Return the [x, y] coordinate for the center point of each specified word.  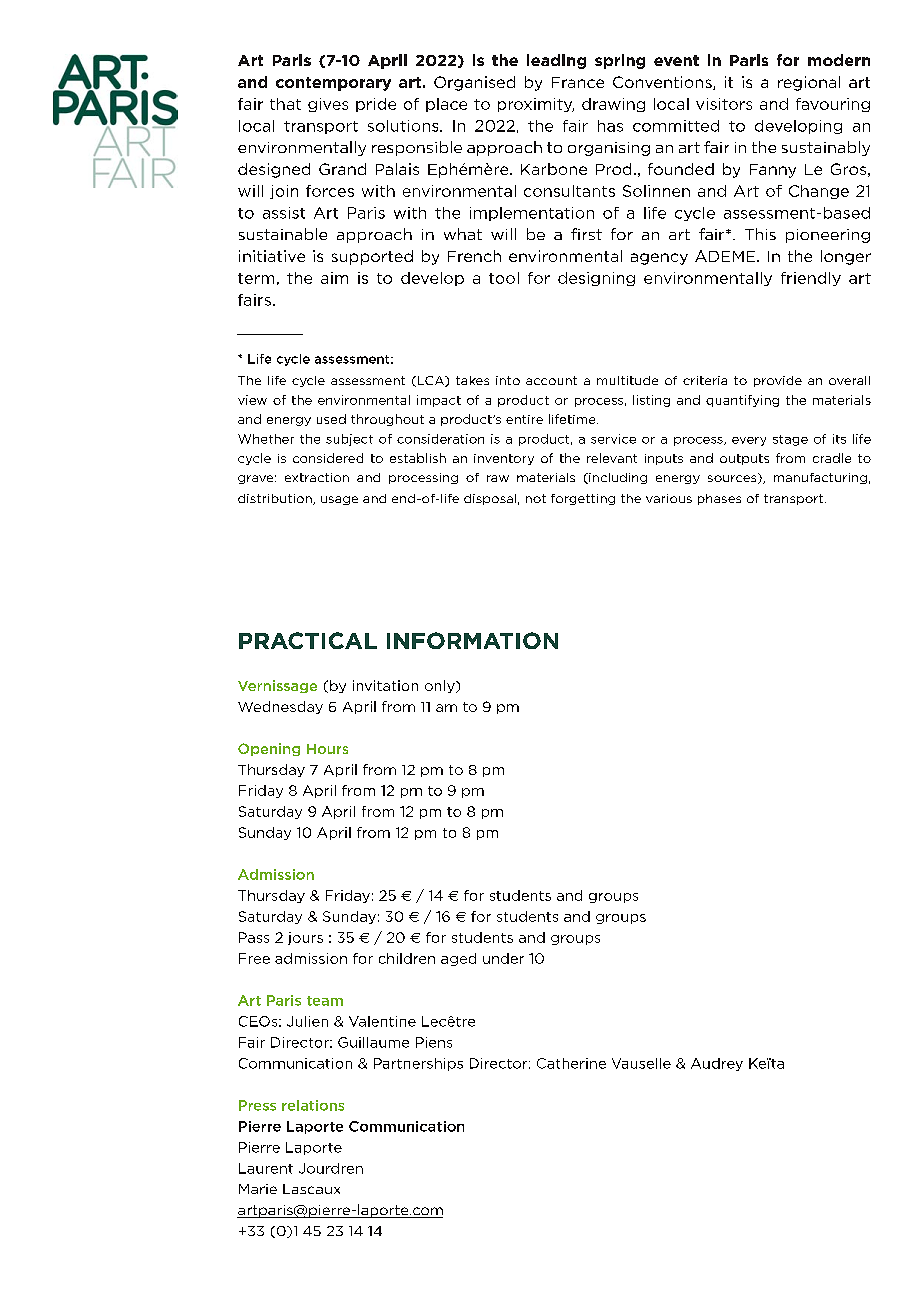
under [503, 958]
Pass [254, 937]
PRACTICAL [308, 640]
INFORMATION [472, 640]
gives [328, 105]
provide [778, 381]
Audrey [717, 1064]
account [551, 380]
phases [719, 499]
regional [809, 83]
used [331, 419]
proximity [536, 105]
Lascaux [311, 1189]
